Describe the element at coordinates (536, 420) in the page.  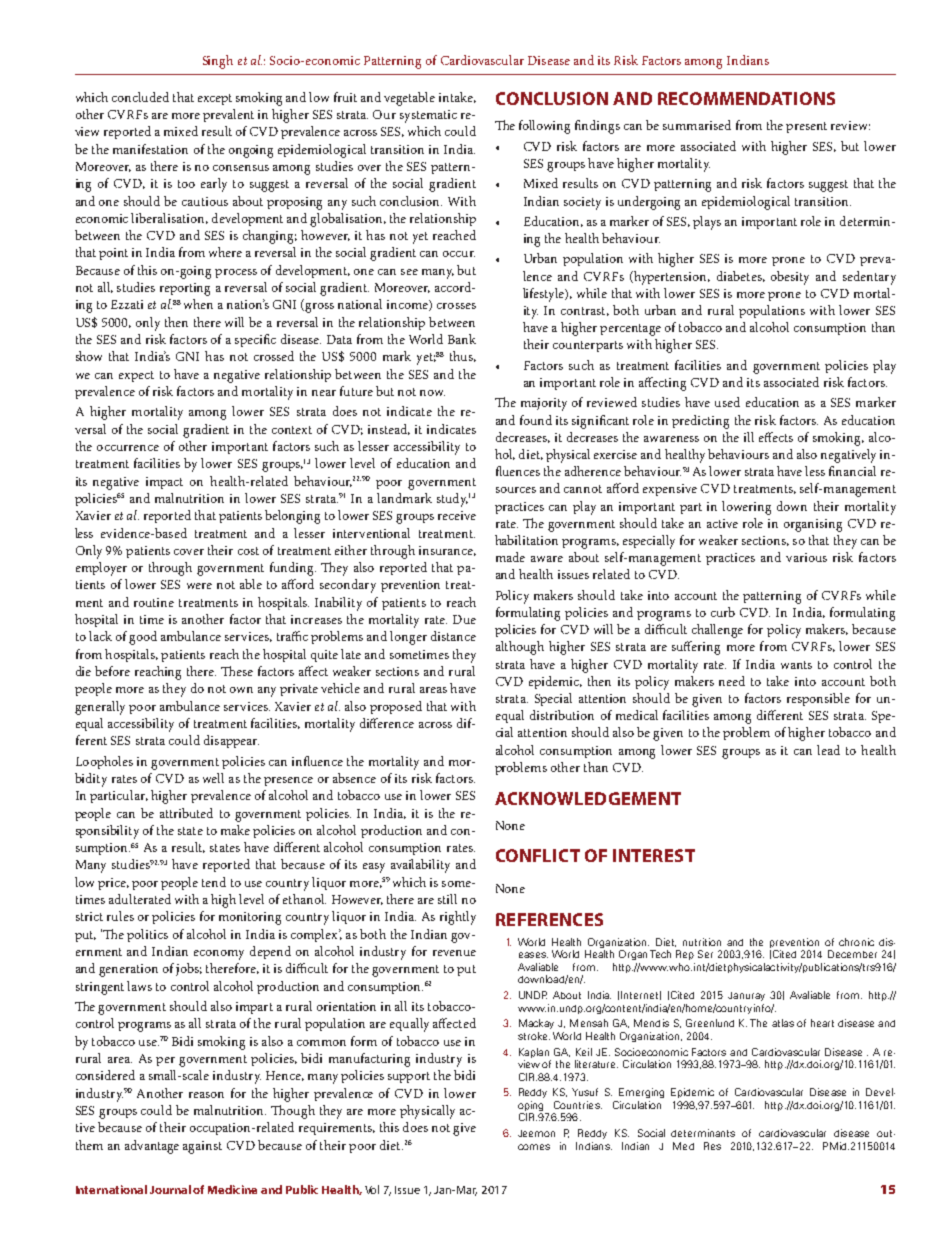
I see `found` at that location.
